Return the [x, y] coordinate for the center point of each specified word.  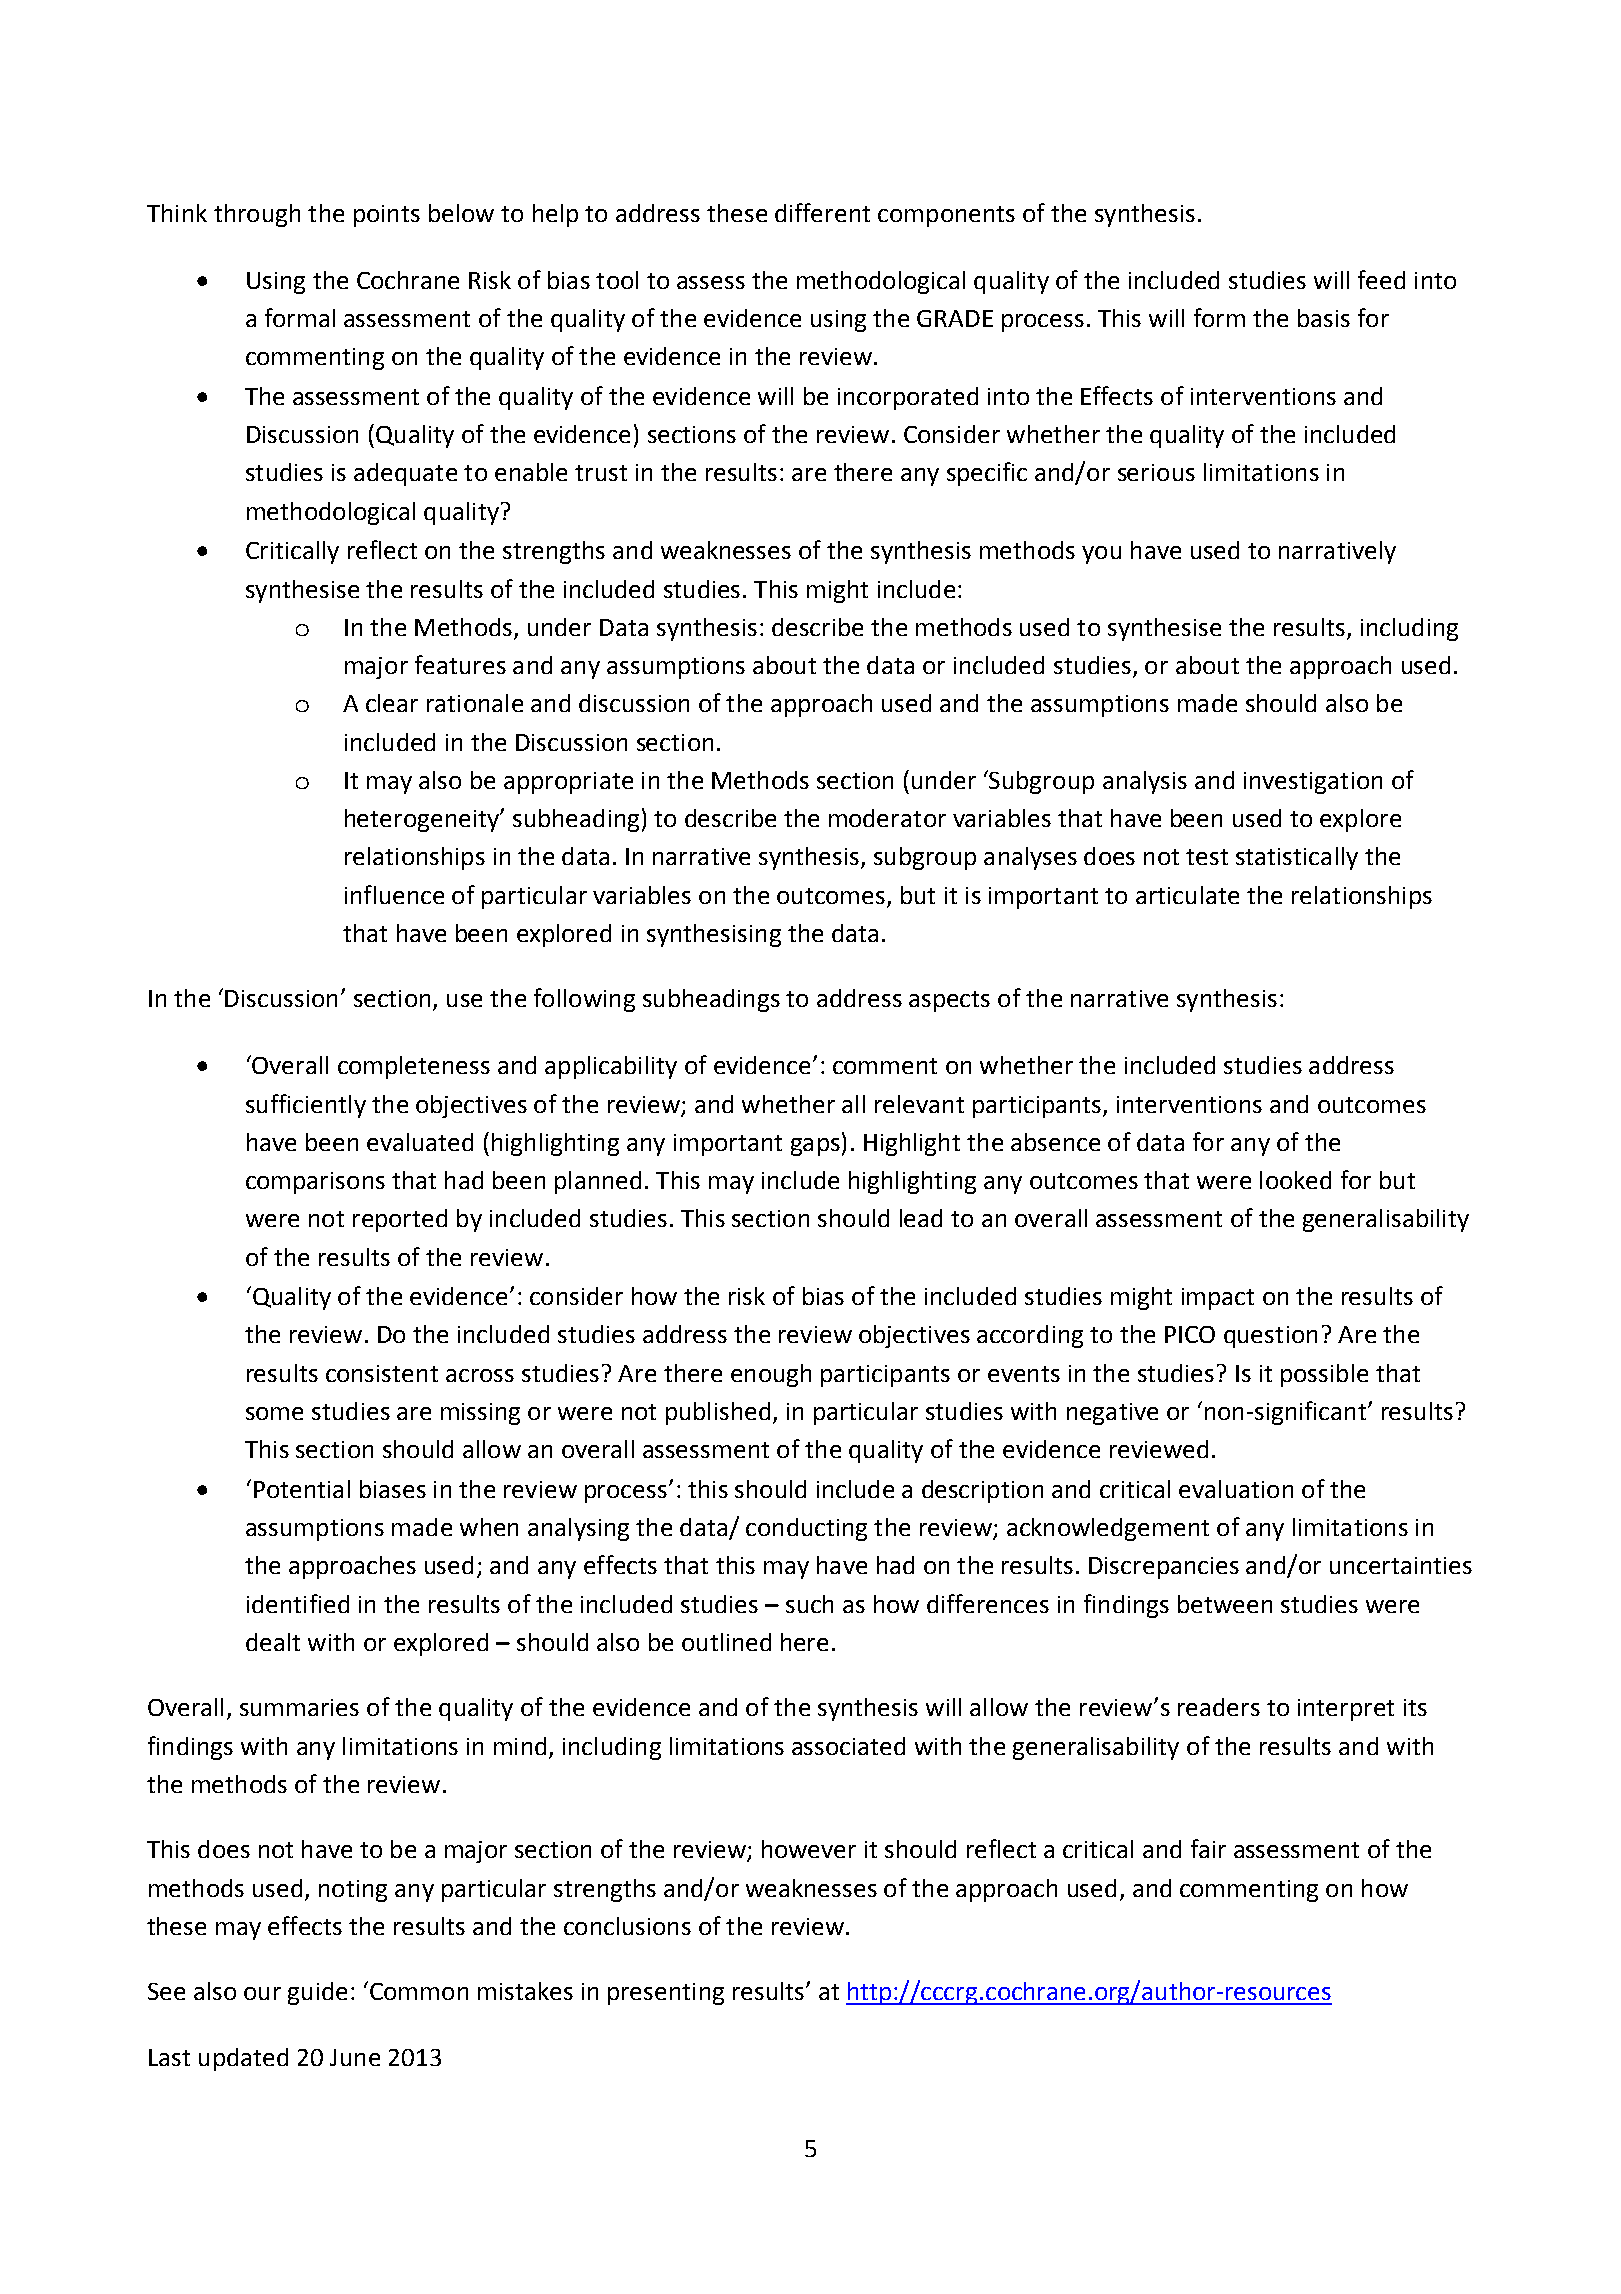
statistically [1297, 858]
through [257, 215]
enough [771, 1375]
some [274, 1413]
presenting [666, 1994]
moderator [887, 818]
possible [1324, 1375]
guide [317, 1993]
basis [1324, 318]
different [822, 212]
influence [394, 894]
